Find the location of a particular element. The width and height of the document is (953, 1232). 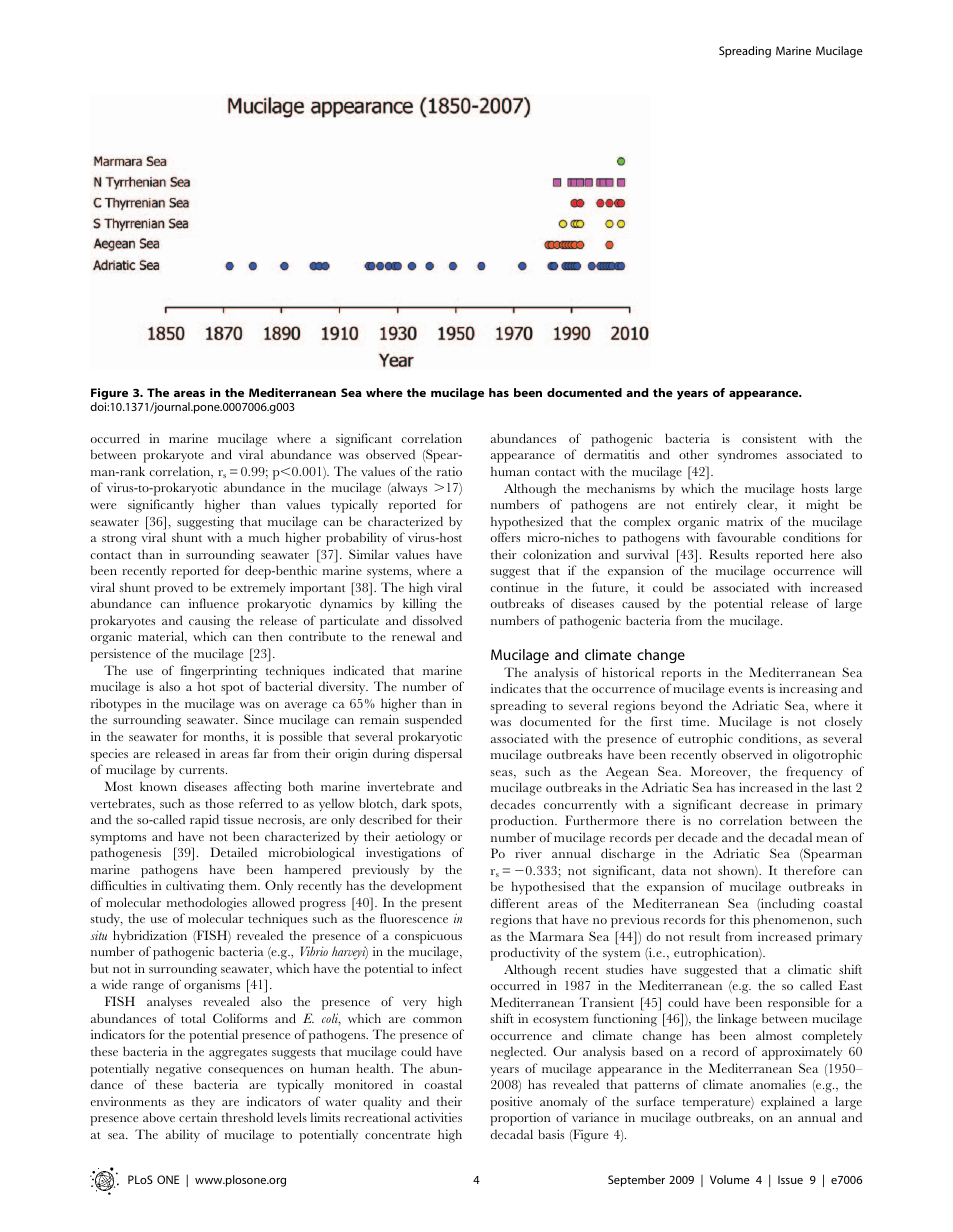

certain is located at coordinates (198, 1117).
